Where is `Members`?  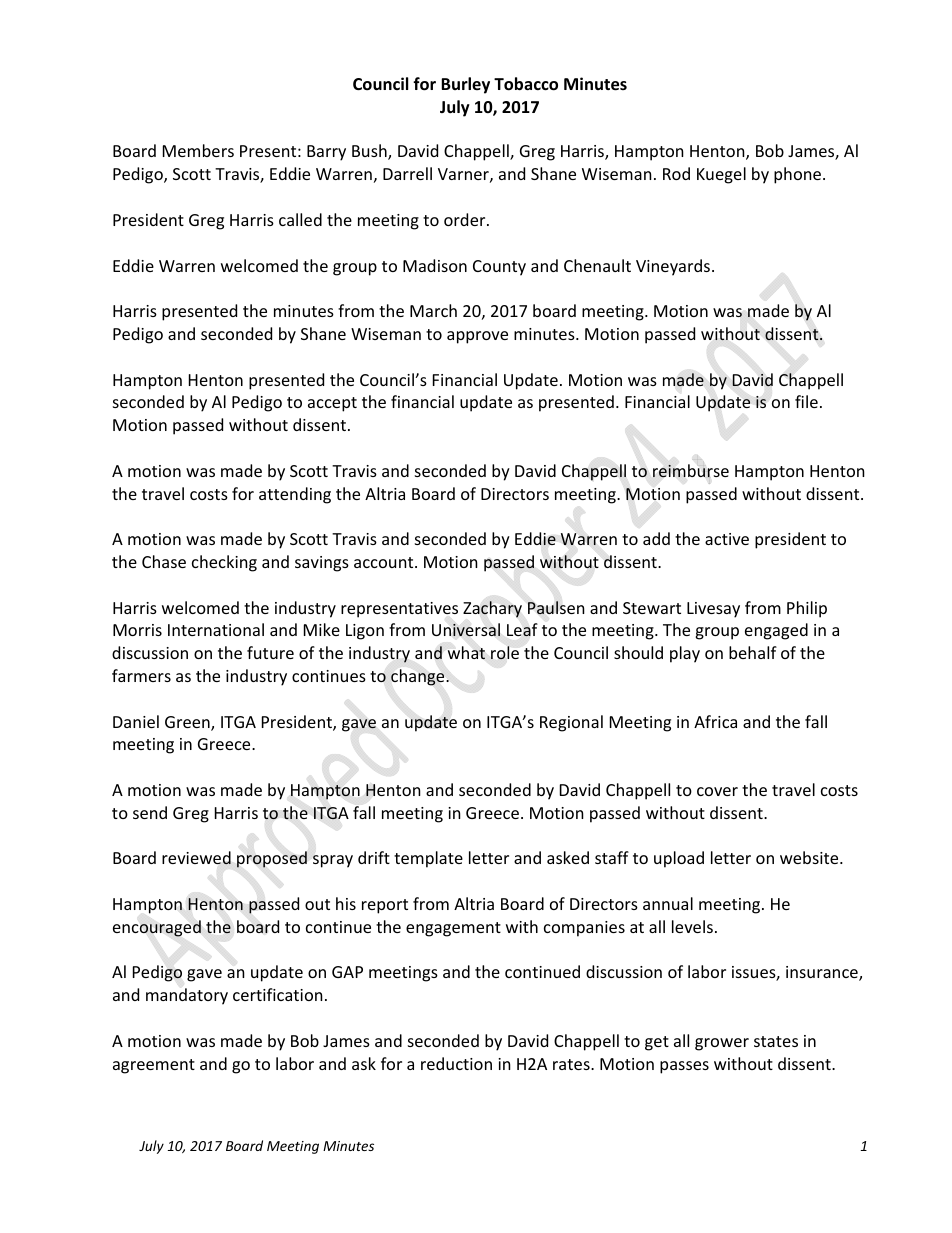 Members is located at coordinates (198, 150).
